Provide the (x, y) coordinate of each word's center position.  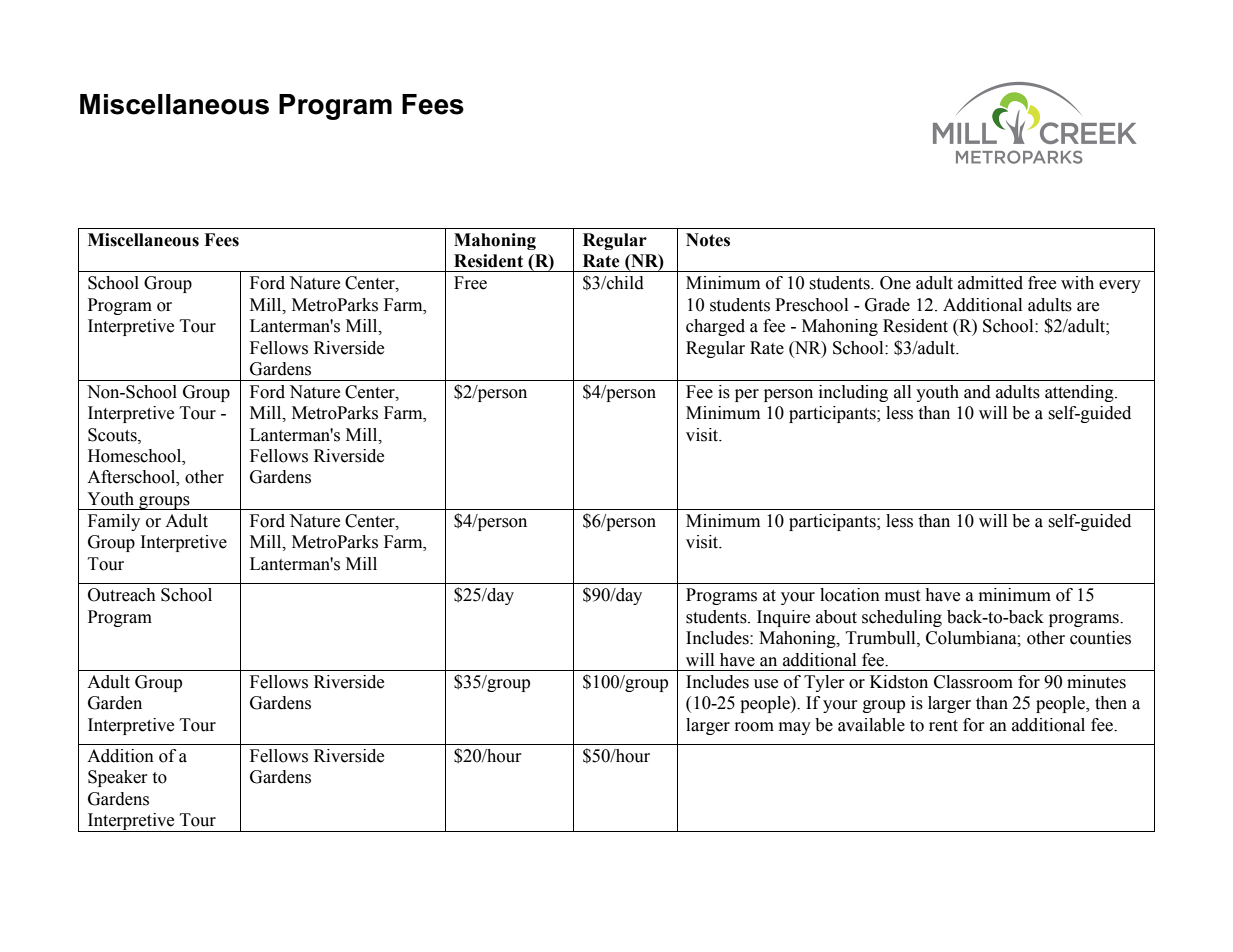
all (902, 392)
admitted (990, 283)
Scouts (113, 435)
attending (1080, 393)
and (977, 392)
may (795, 728)
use (766, 684)
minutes (1096, 682)
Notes (708, 240)
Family (114, 522)
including (853, 393)
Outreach (122, 595)
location (850, 595)
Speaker (118, 778)
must (902, 596)
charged (715, 327)
